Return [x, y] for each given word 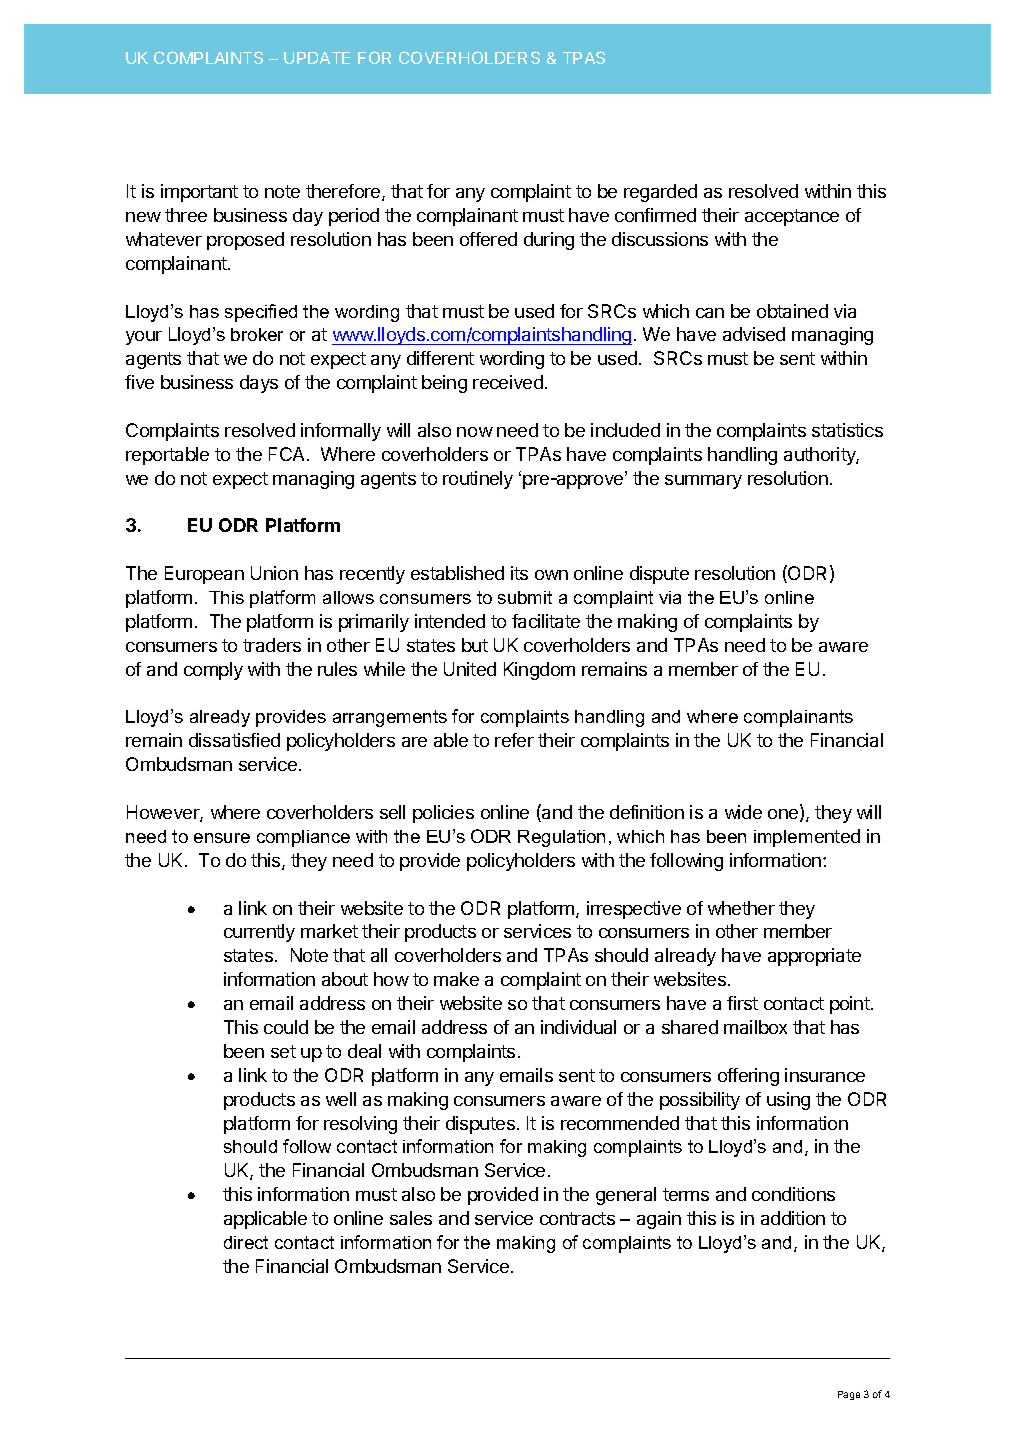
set [283, 1051]
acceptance [792, 217]
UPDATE [317, 58]
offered [488, 239]
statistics [847, 430]
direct [246, 1242]
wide [743, 812]
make [456, 979]
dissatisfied [234, 740]
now [475, 432]
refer [514, 740]
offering [748, 1077]
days [259, 384]
